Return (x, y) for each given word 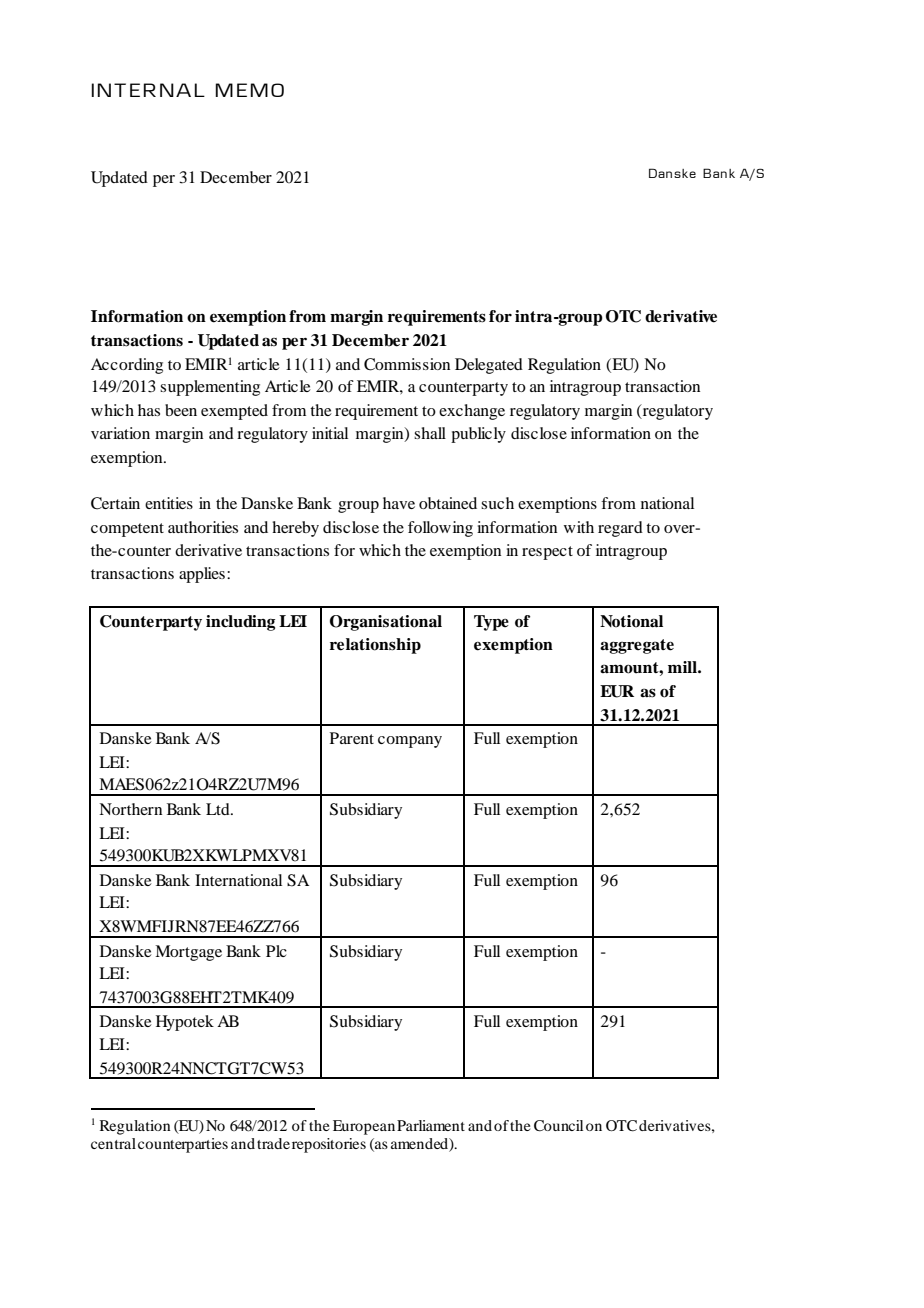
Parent (352, 738)
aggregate (637, 646)
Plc (276, 951)
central (113, 1143)
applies (202, 575)
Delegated (489, 366)
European (364, 1127)
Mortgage (188, 953)
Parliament (431, 1125)
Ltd (219, 809)
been (181, 410)
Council (558, 1126)
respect (547, 553)
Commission (407, 364)
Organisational (386, 623)
